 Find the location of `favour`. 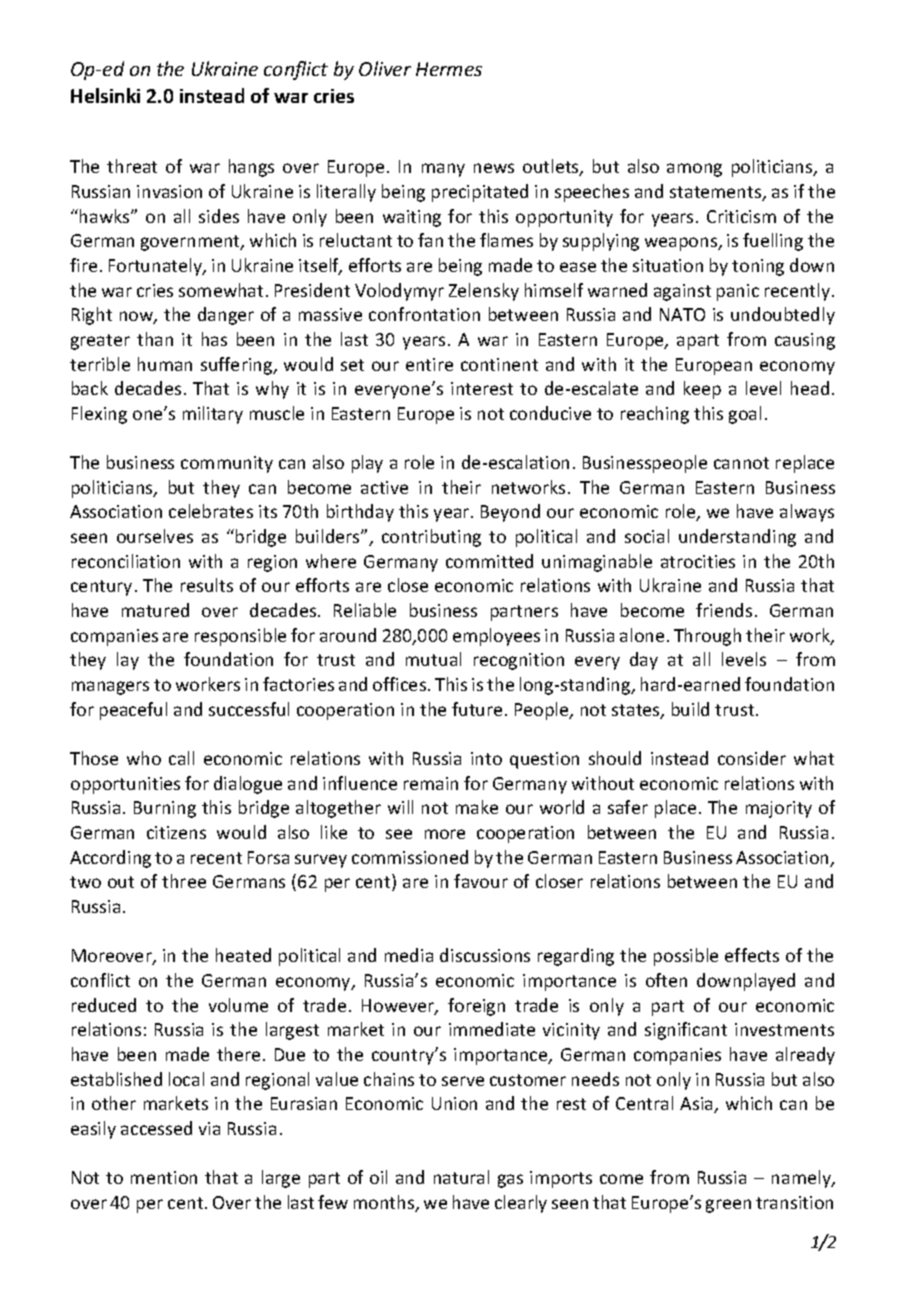

favour is located at coordinates (481, 881).
